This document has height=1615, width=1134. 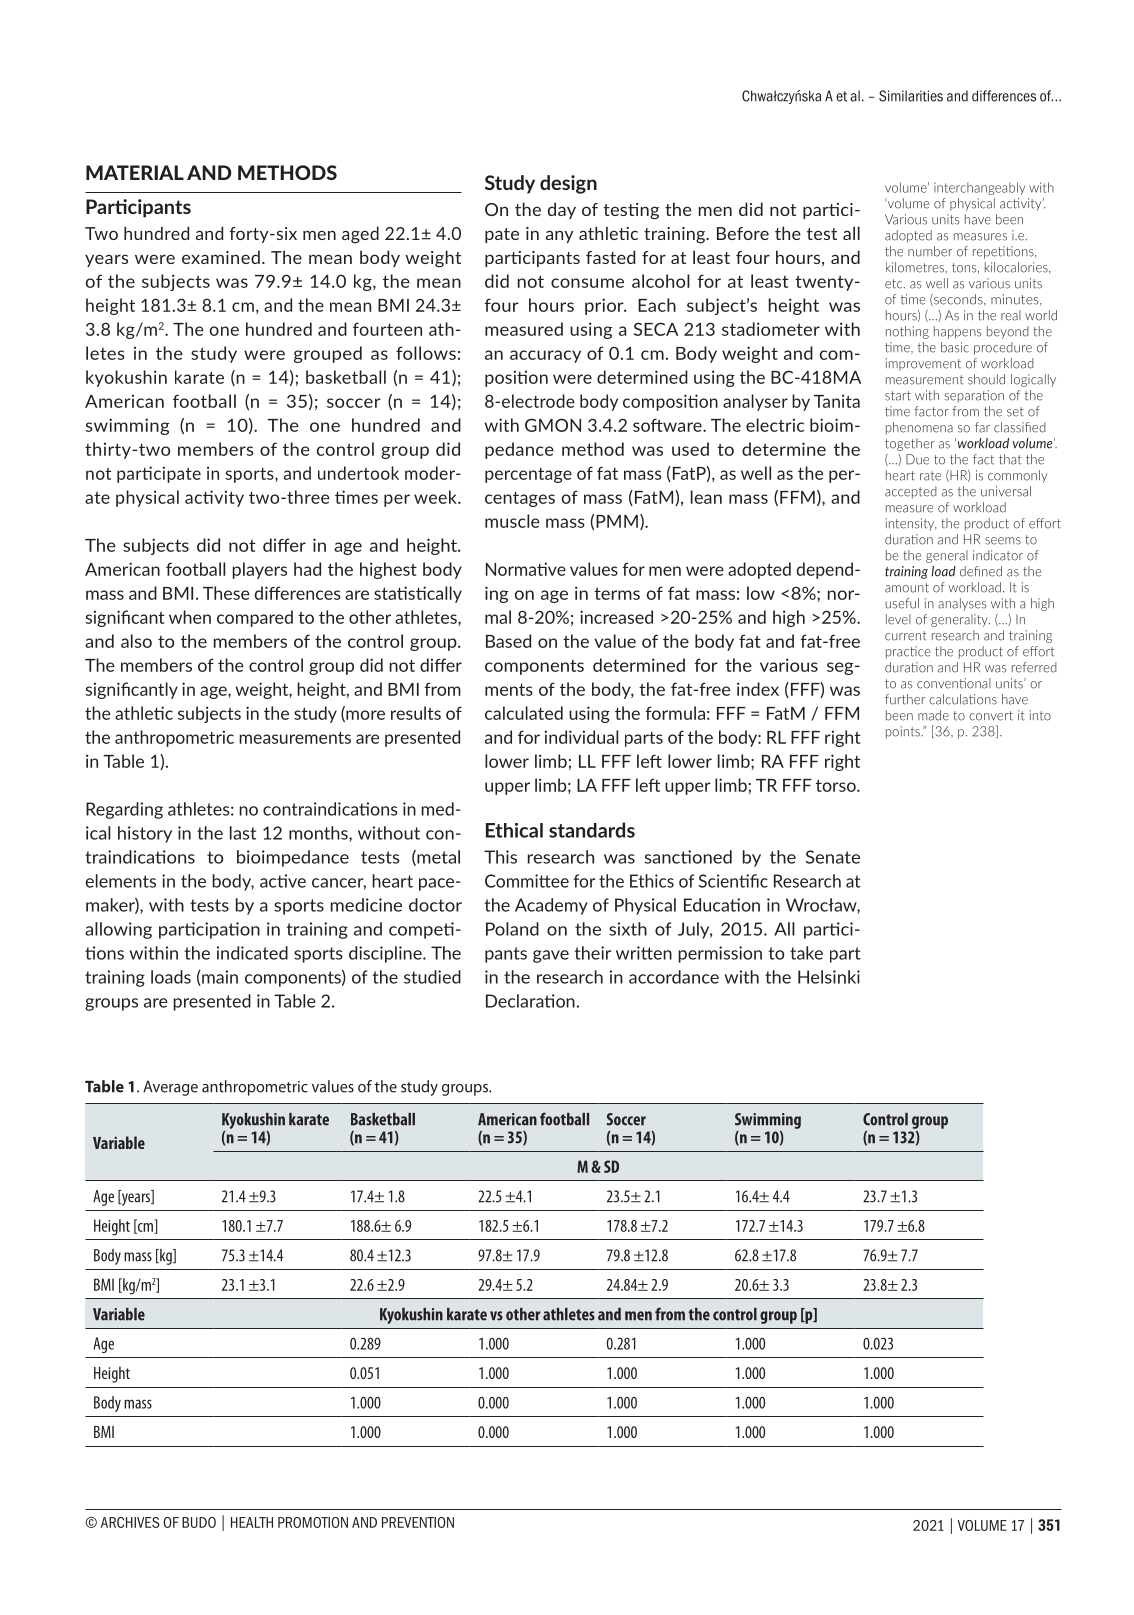 What do you see at coordinates (530, 1001) in the document?
I see `Declaration` at bounding box center [530, 1001].
